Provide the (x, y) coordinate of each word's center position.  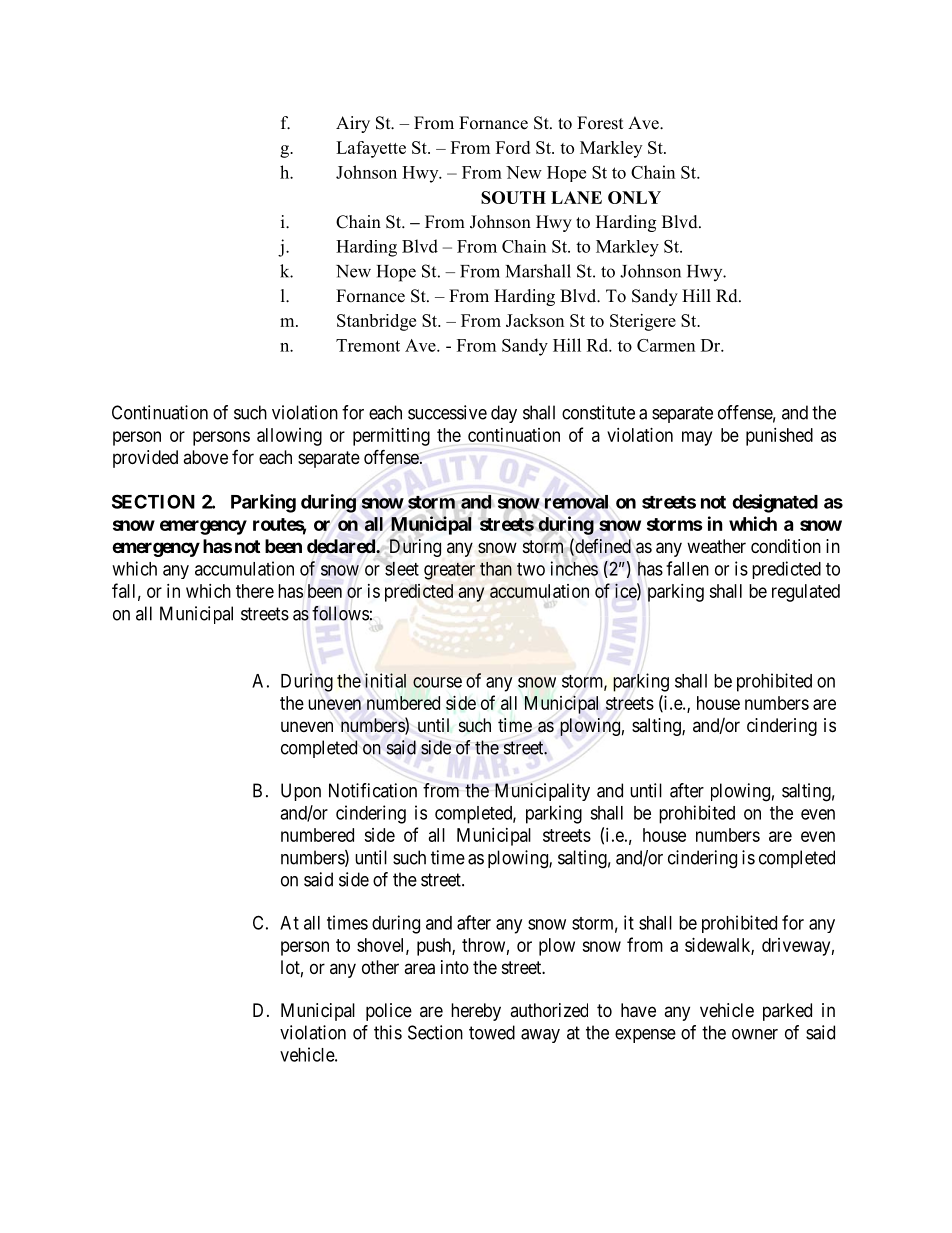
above (205, 457)
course (437, 682)
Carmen (666, 345)
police (389, 1012)
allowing (289, 437)
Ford (513, 147)
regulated (806, 593)
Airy (353, 124)
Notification (373, 790)
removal (576, 502)
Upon (301, 792)
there (255, 591)
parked (787, 1012)
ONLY (634, 197)
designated (775, 503)
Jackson (535, 320)
